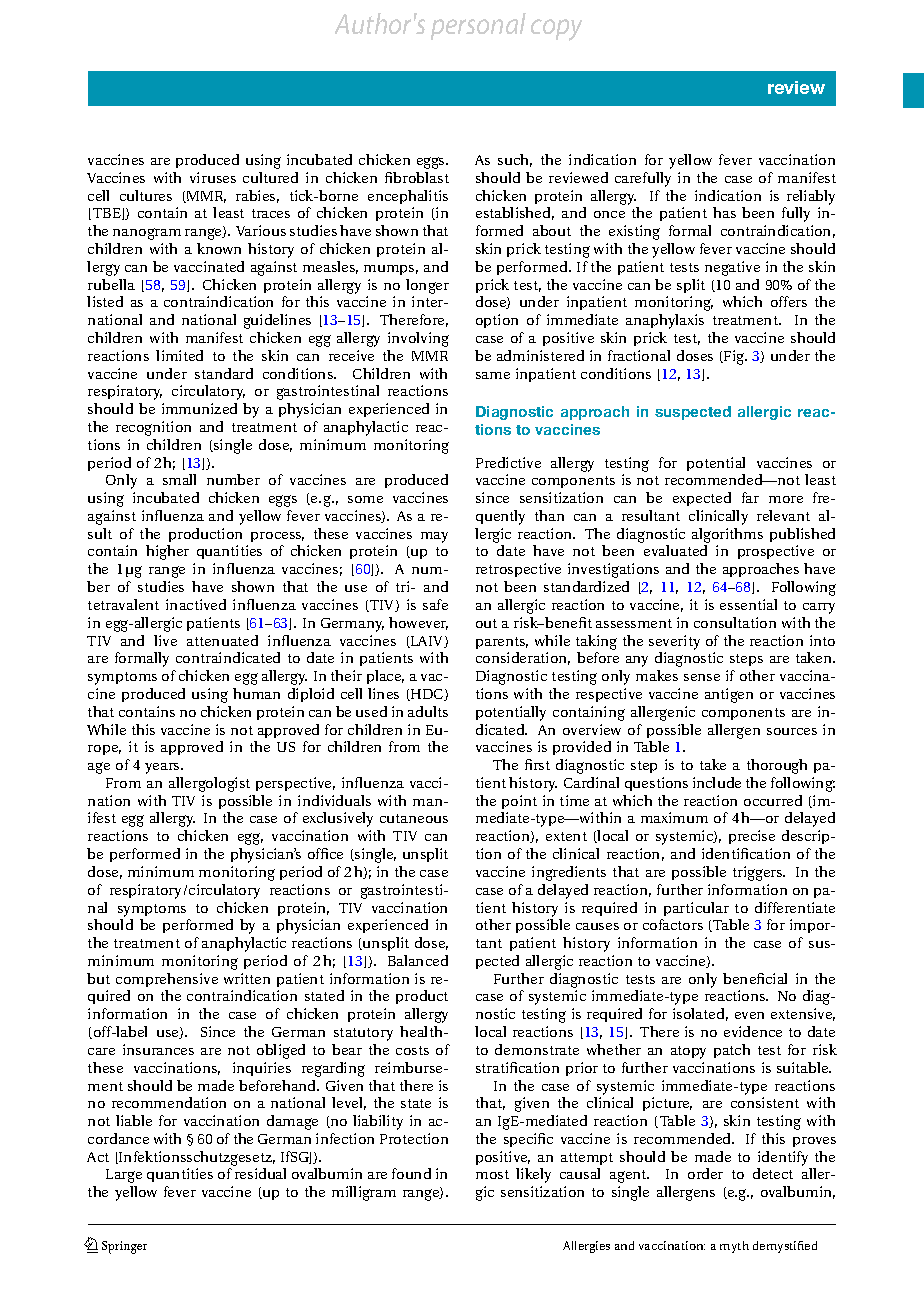 The height and width of the screenshot is (1308, 924). Describe the element at coordinates (811, 197) in the screenshot. I see `reliably` at that location.
